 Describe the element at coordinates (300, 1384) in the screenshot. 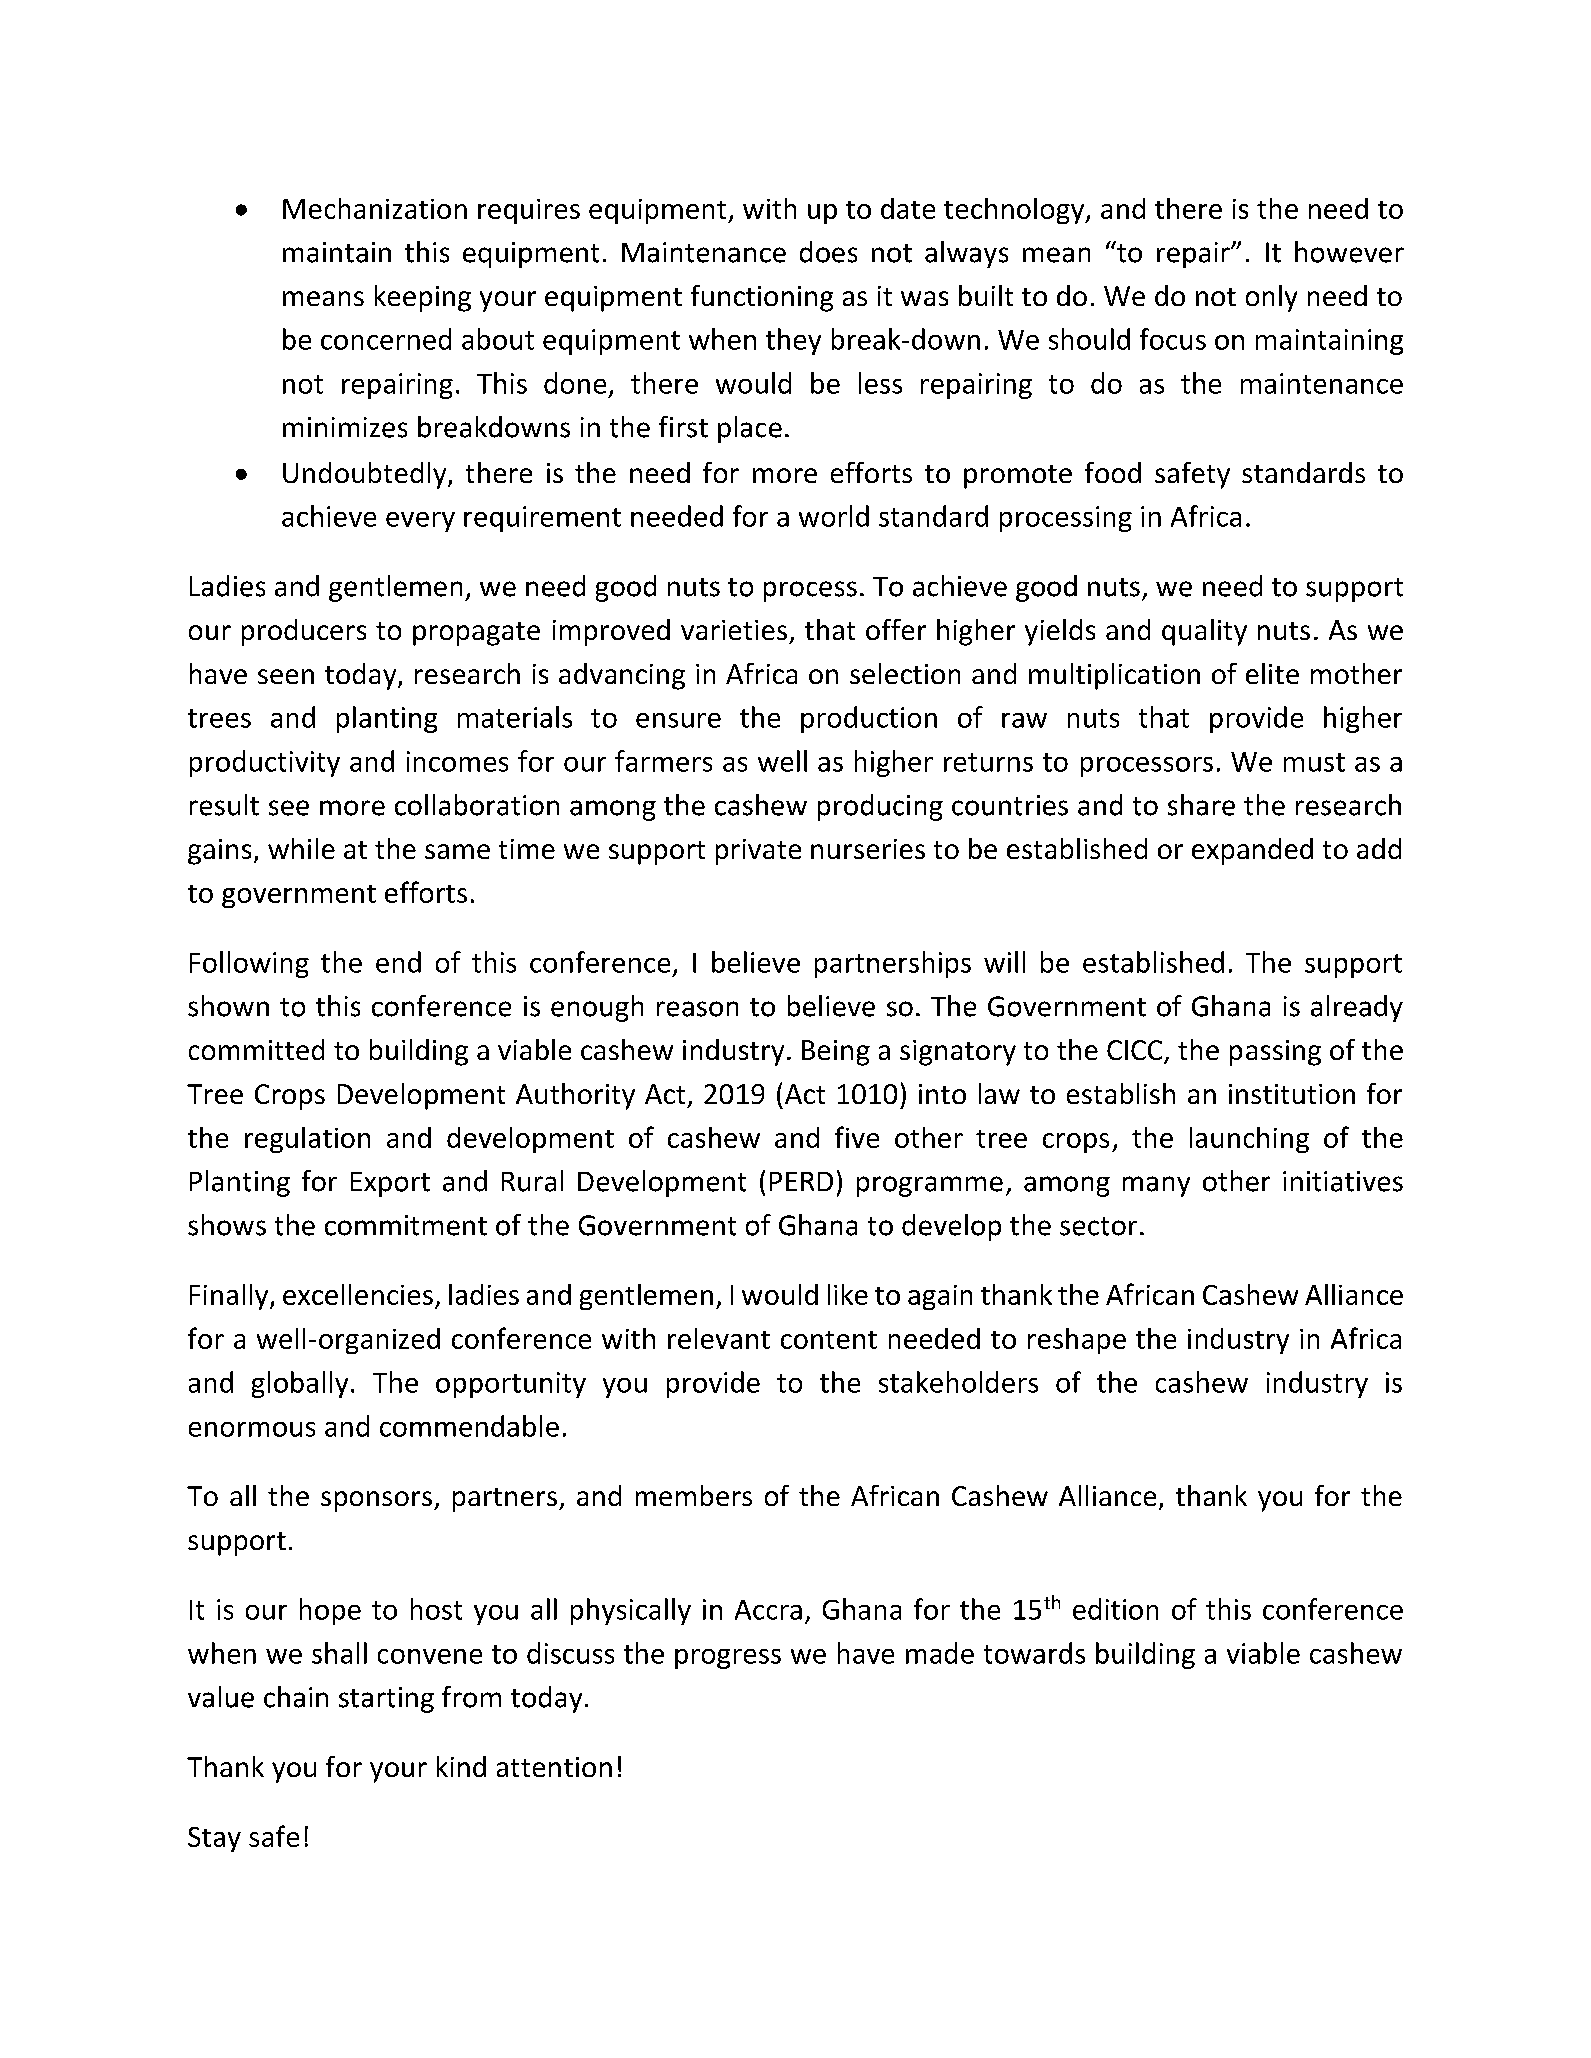

I see `globally` at that location.
